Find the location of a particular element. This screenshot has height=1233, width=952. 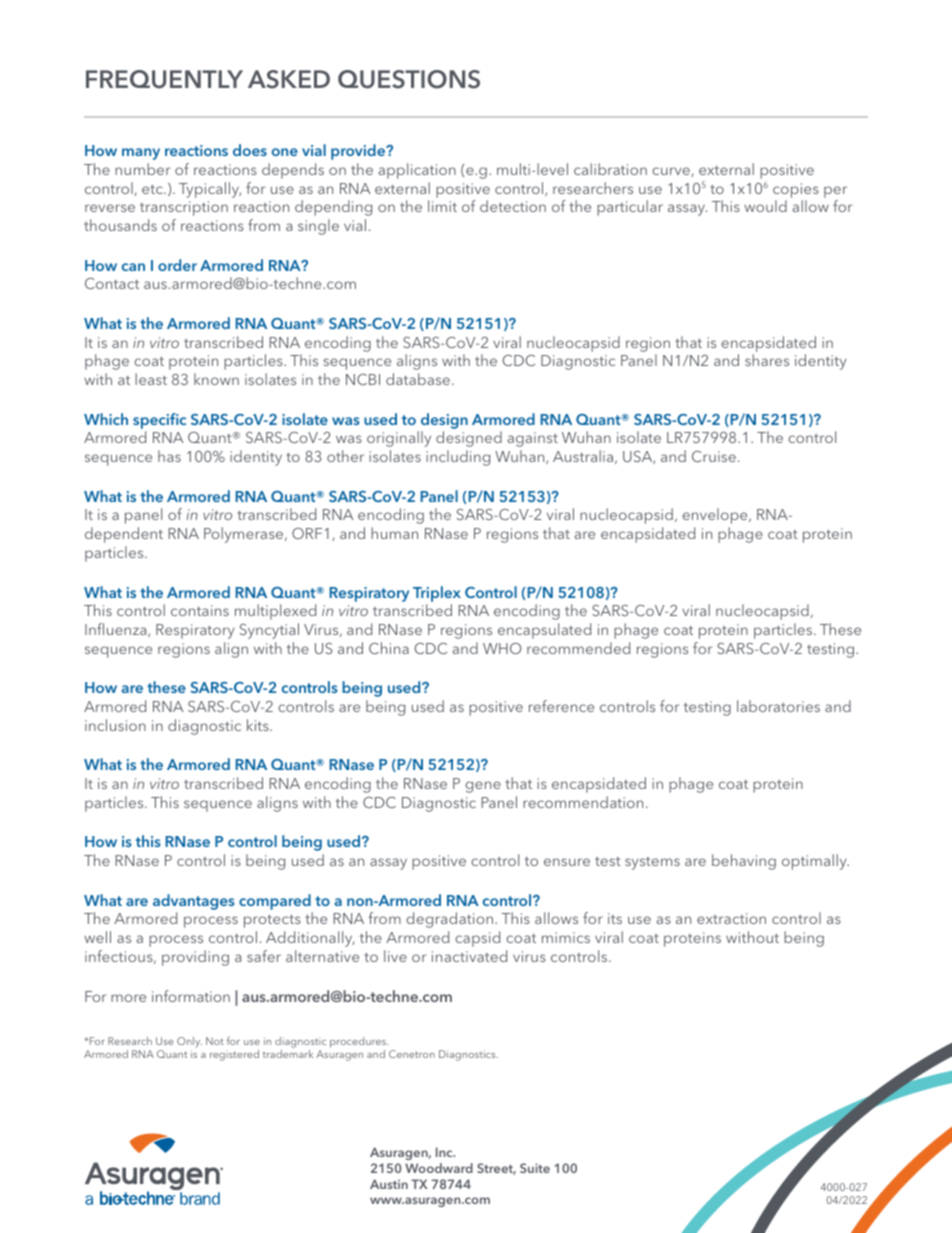

Woodward is located at coordinates (439, 1168).
